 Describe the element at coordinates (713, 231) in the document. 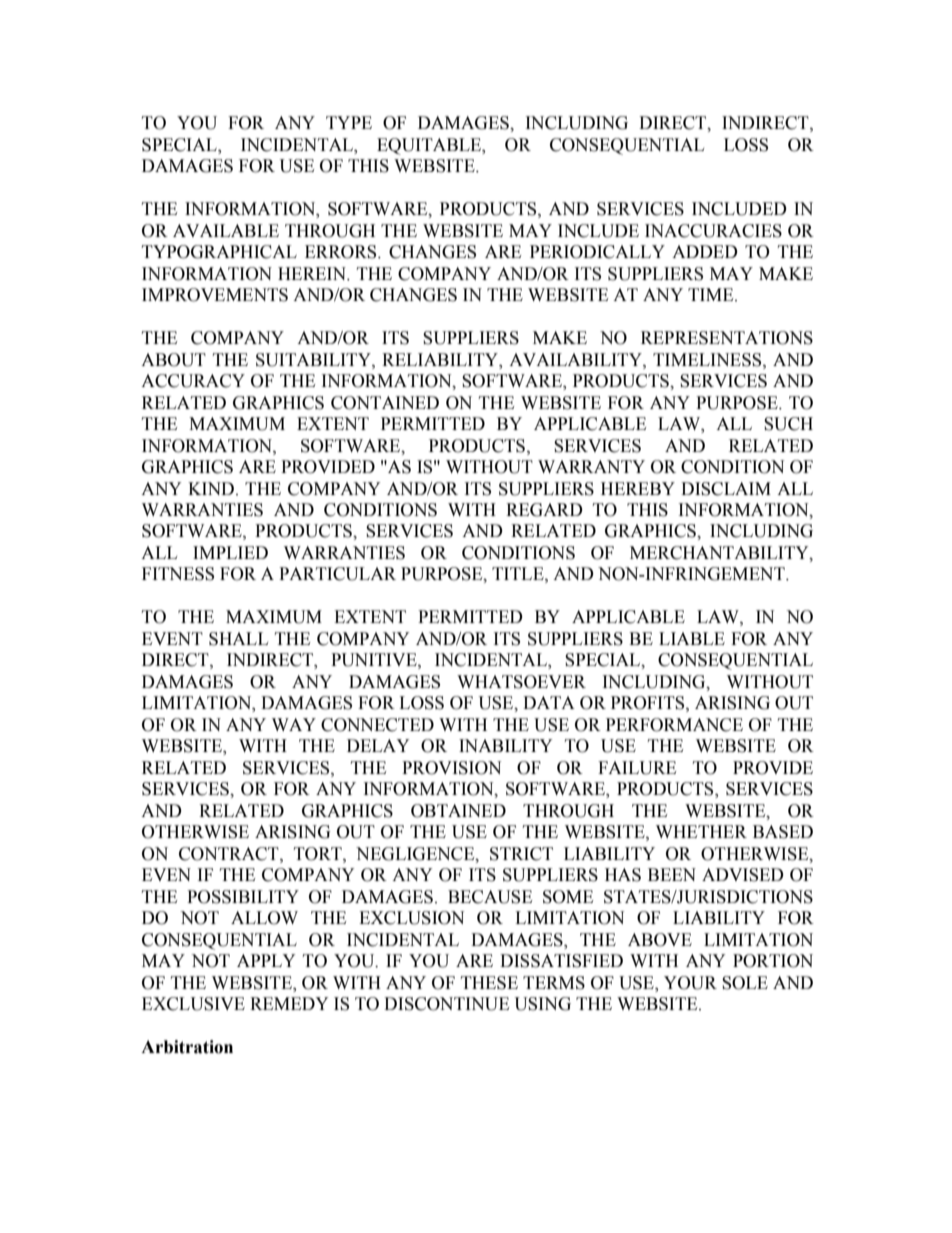

I see `INACCURACIES` at that location.
